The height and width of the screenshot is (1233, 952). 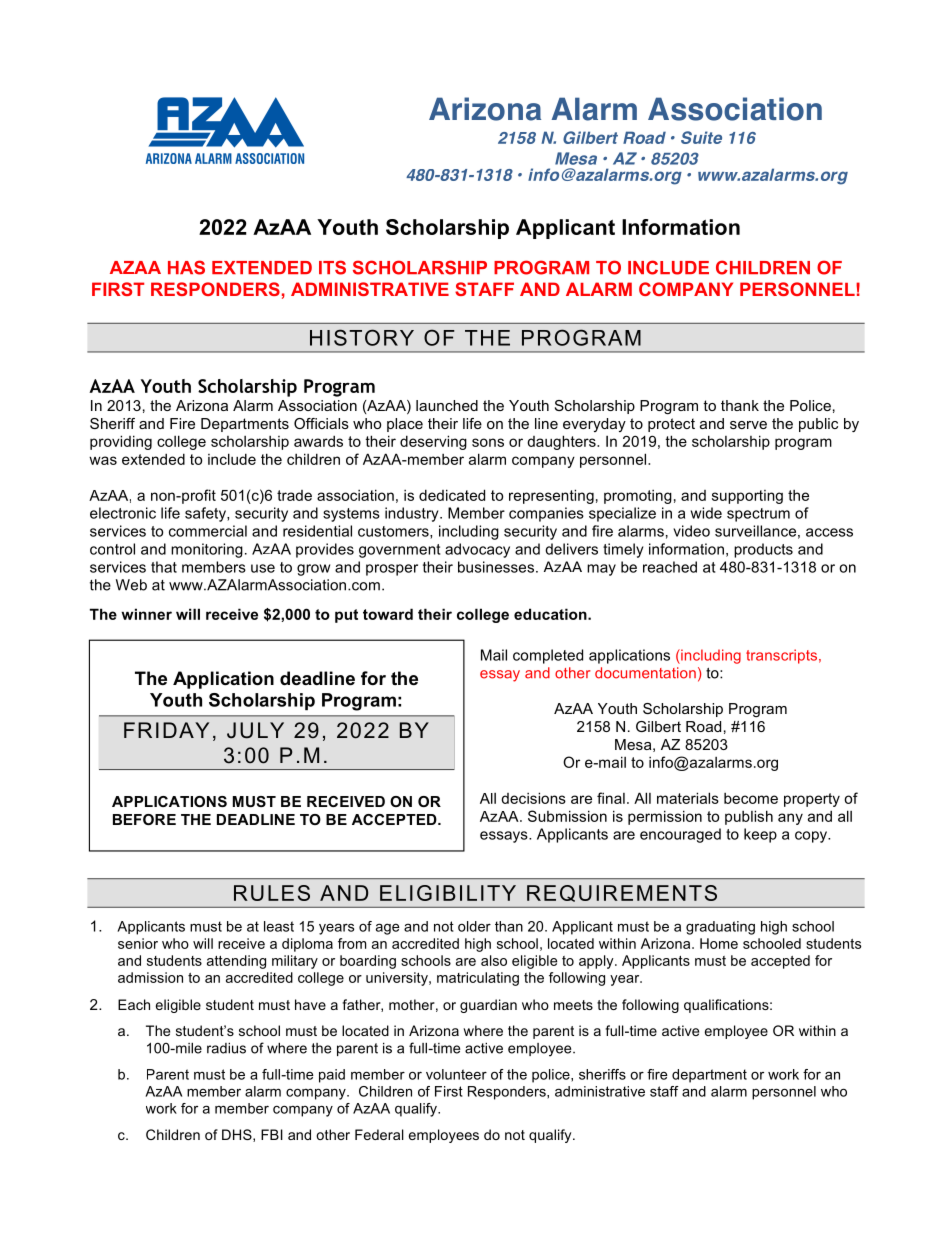 What do you see at coordinates (121, 442) in the screenshot?
I see `providing` at bounding box center [121, 442].
